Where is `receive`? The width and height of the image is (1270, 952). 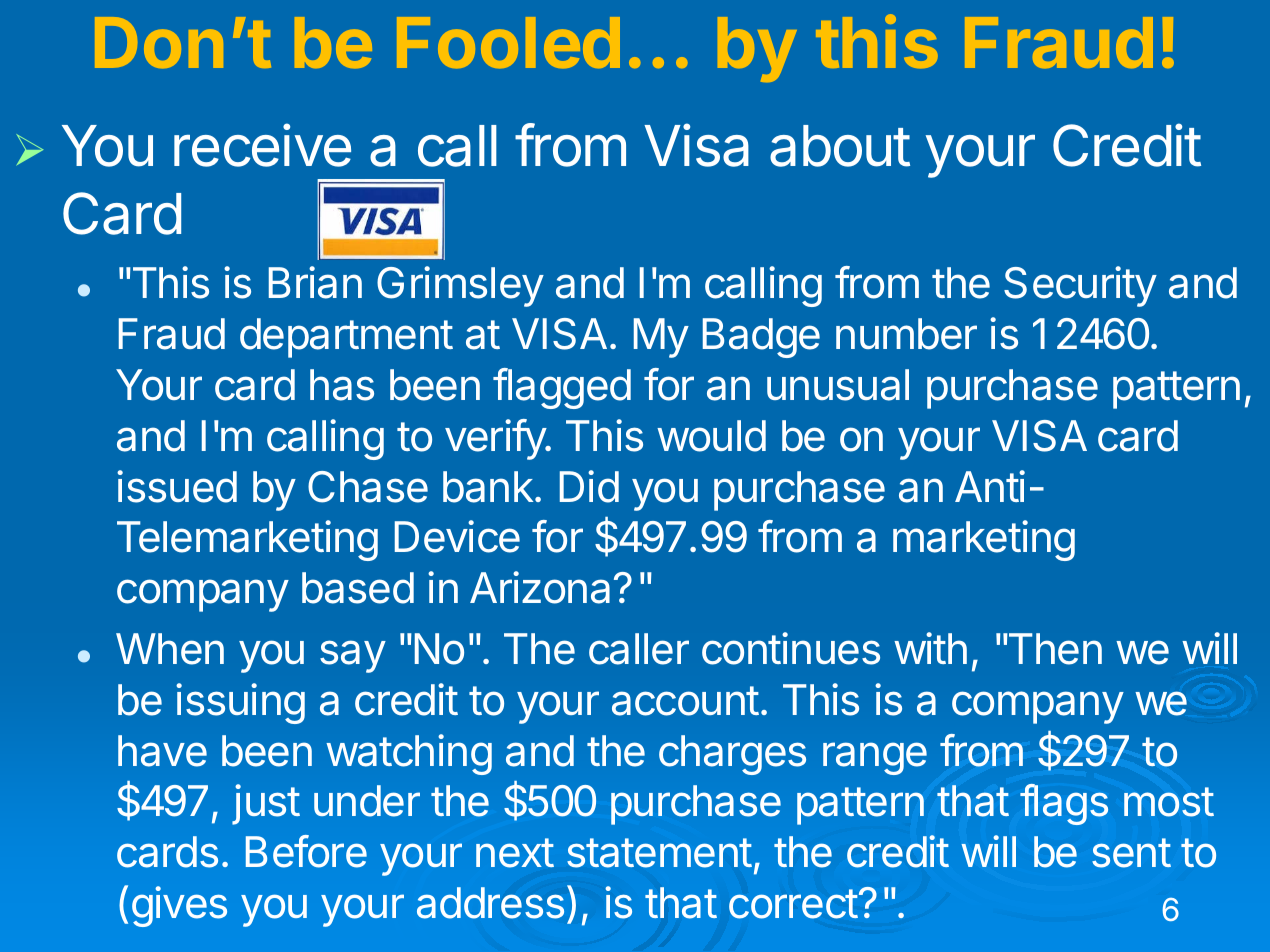
receive is located at coordinates (262, 145).
